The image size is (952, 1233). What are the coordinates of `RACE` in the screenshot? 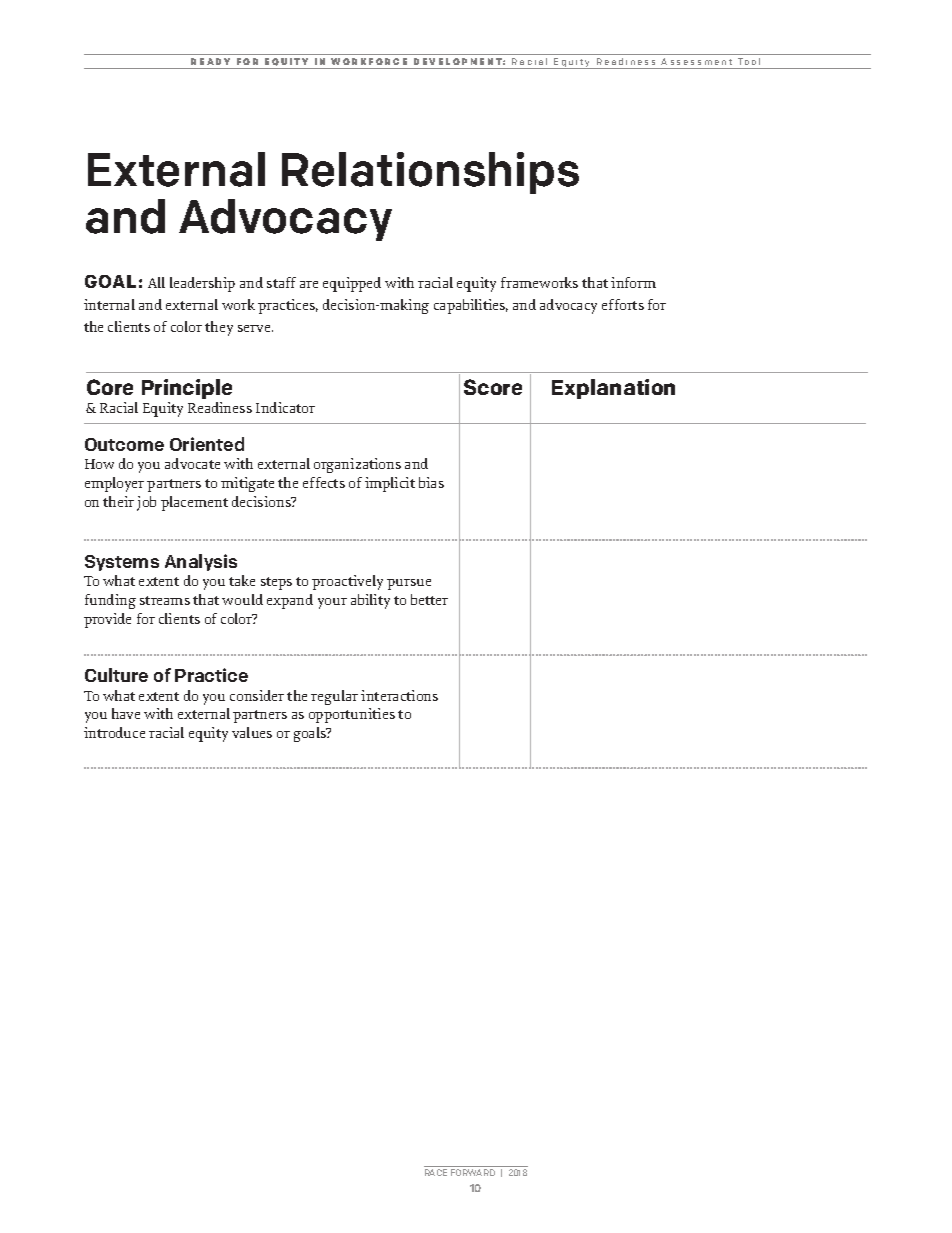 It's located at (436, 1172).
